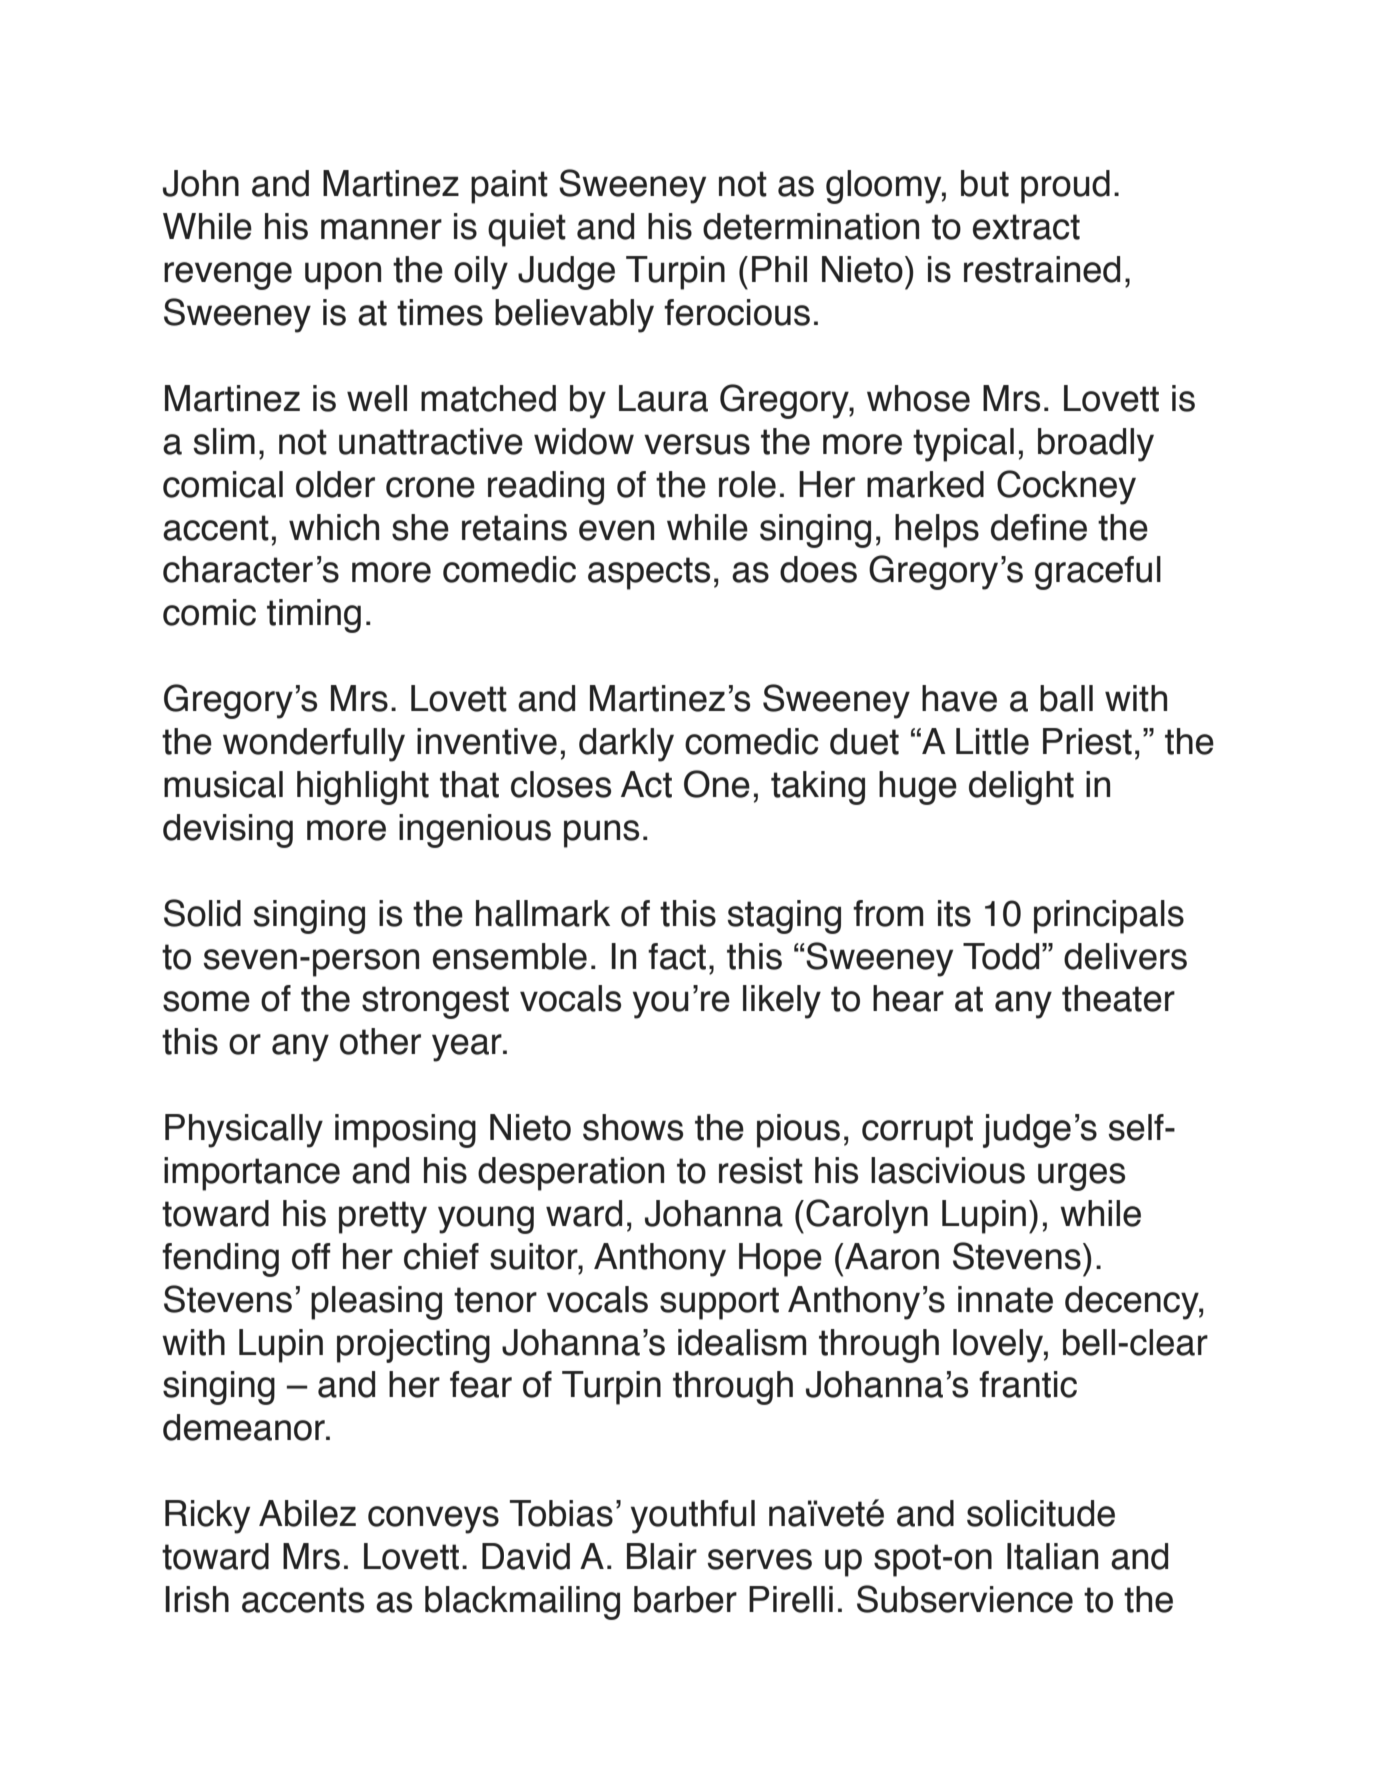  I want to click on manner, so click(381, 229).
